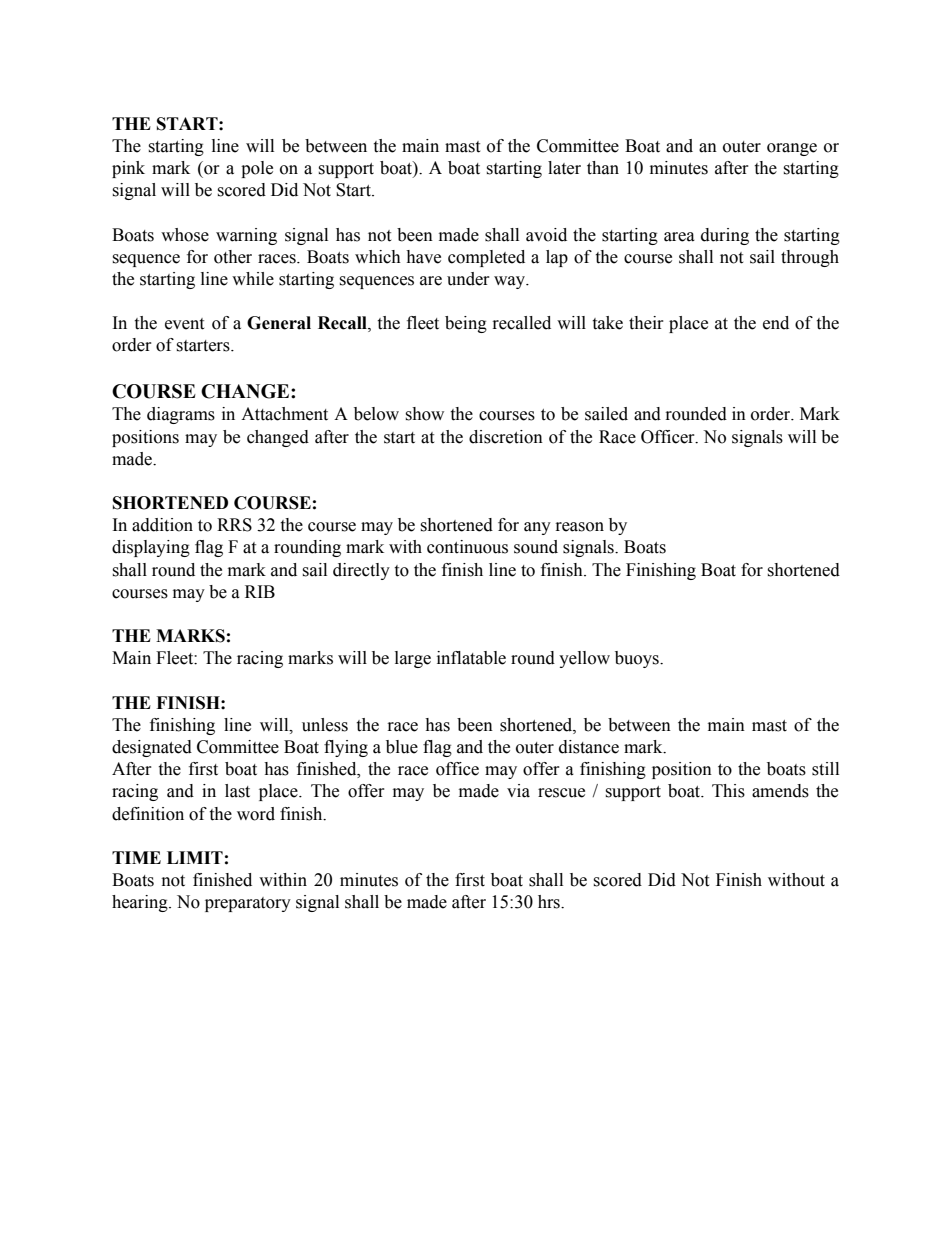  I want to click on later, so click(564, 168).
